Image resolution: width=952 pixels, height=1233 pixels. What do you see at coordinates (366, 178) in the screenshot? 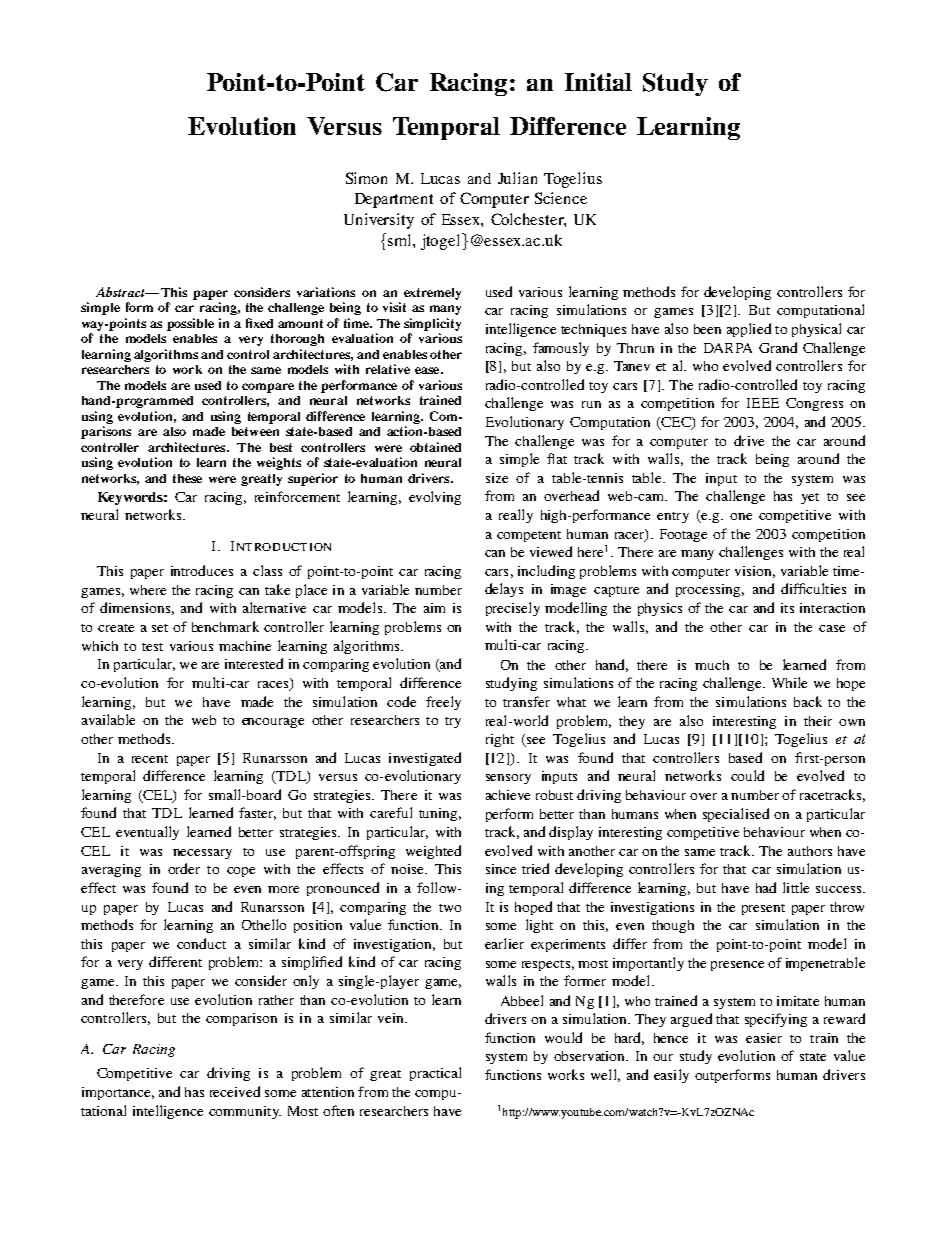
I see `Simon` at bounding box center [366, 178].
